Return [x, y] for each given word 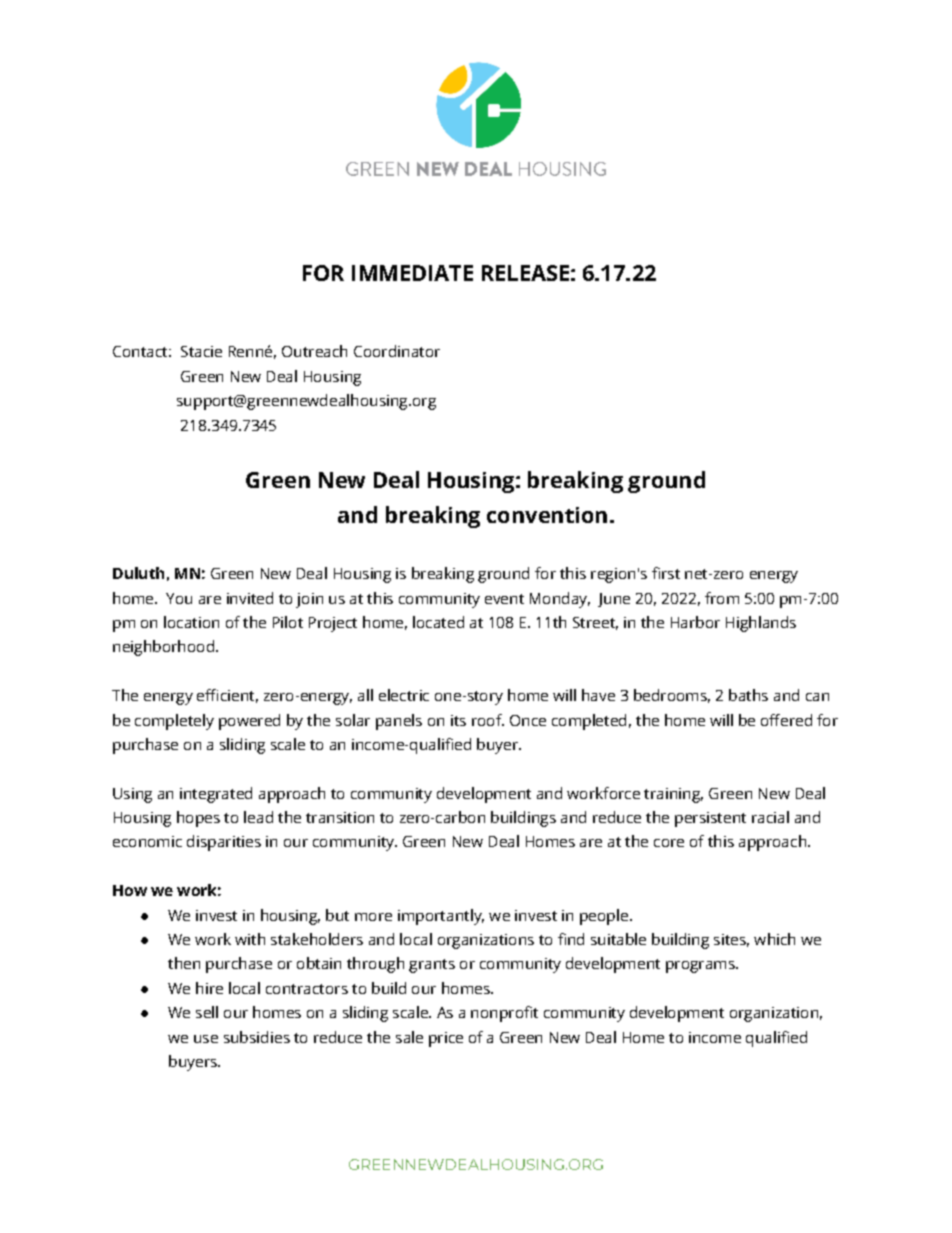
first [666, 573]
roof [488, 720]
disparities [224, 843]
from [722, 598]
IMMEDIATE [412, 273]
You [179, 598]
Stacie [201, 351]
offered [786, 720]
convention [547, 515]
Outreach [314, 351]
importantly [441, 917]
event [504, 599]
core [669, 843]
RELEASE [525, 273]
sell [207, 1012]
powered [249, 722]
